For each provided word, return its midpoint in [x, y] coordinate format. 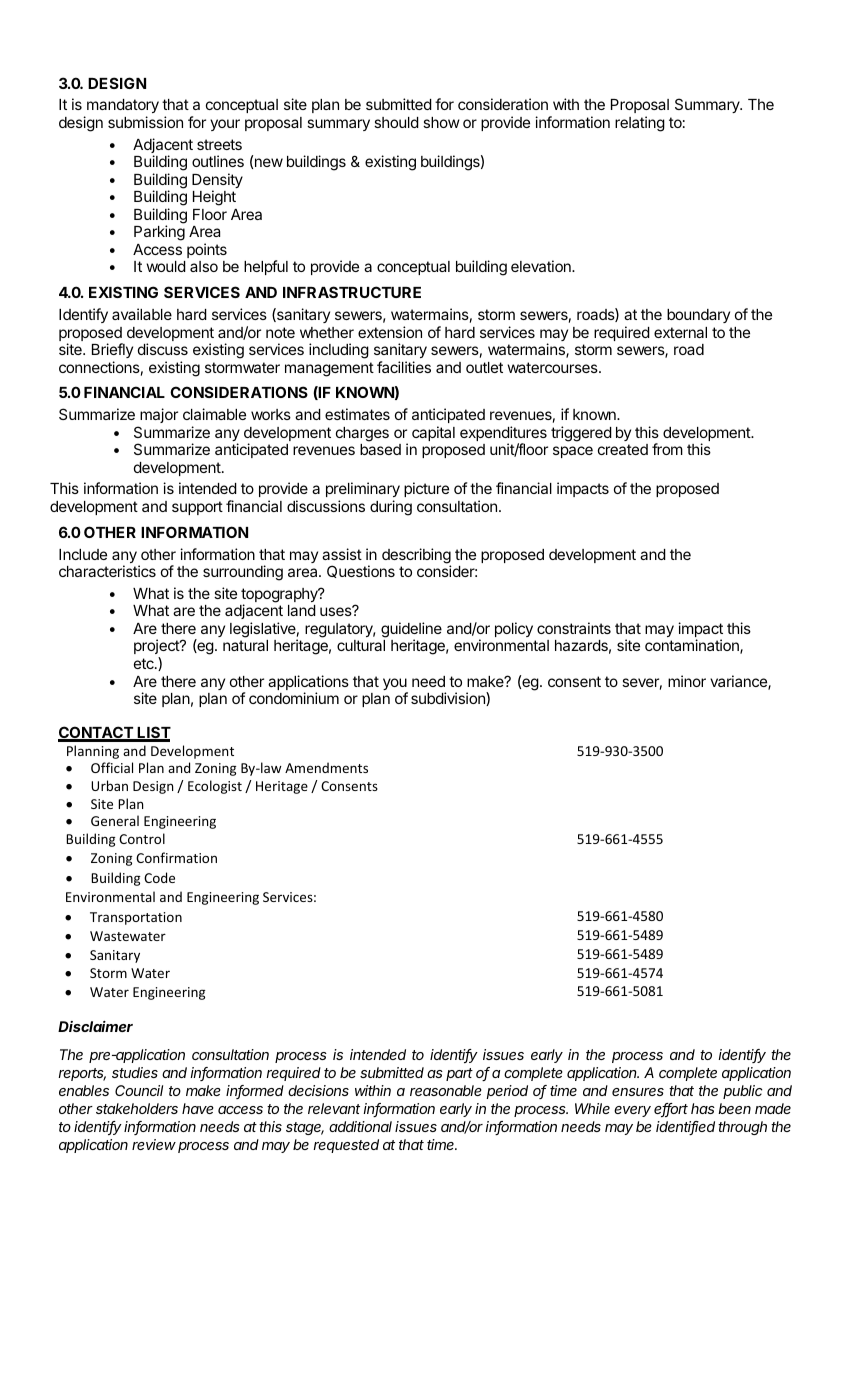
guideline [411, 631]
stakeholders [137, 1108]
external [680, 332]
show [441, 122]
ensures [638, 1092]
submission [145, 122]
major [159, 415]
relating [640, 124]
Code [159, 877]
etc [145, 663]
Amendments [326, 767]
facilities [404, 367]
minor [687, 681]
